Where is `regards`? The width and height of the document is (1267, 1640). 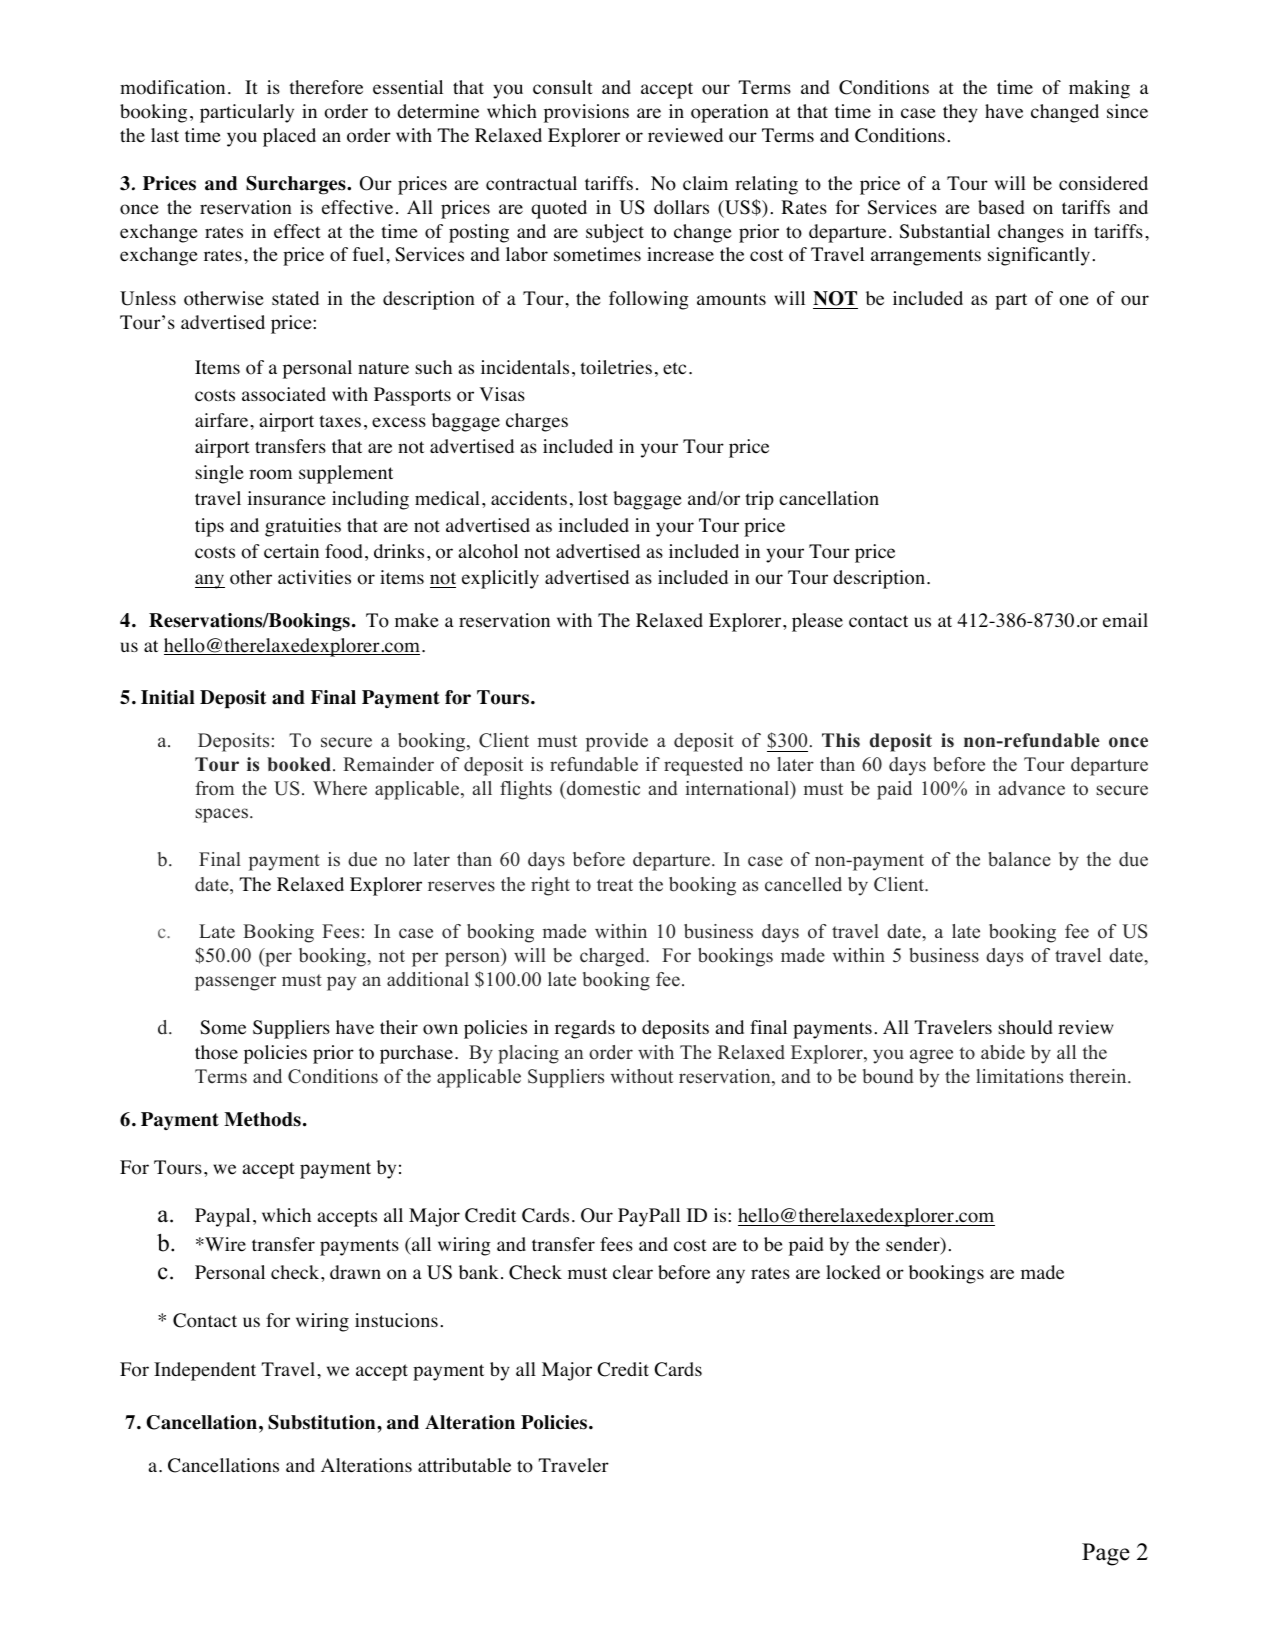 regards is located at coordinates (585, 1029).
